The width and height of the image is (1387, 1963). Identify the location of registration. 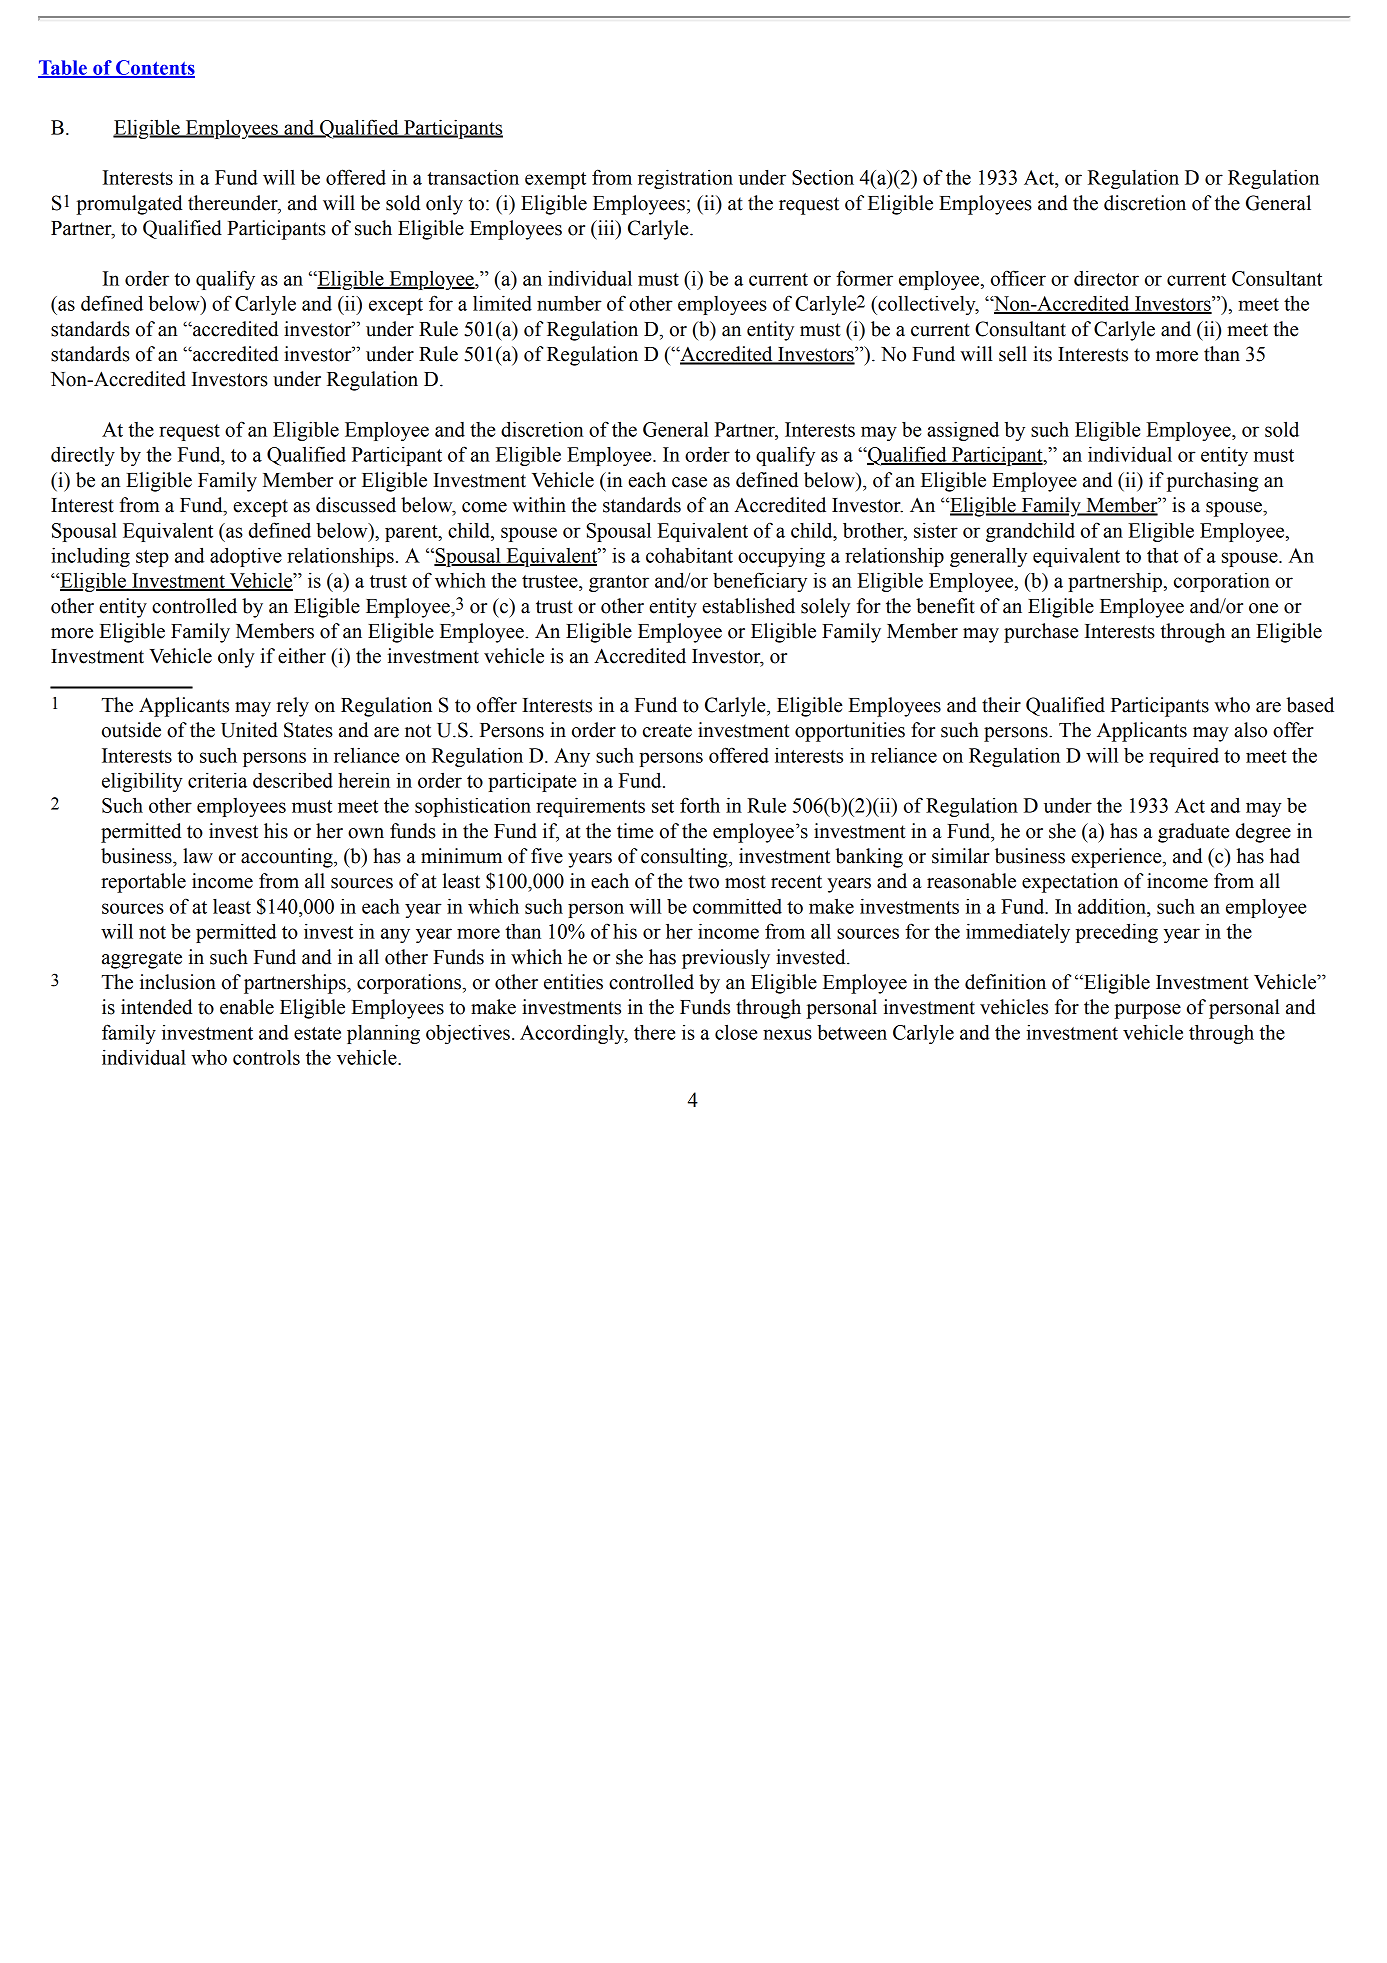
(685, 179).
